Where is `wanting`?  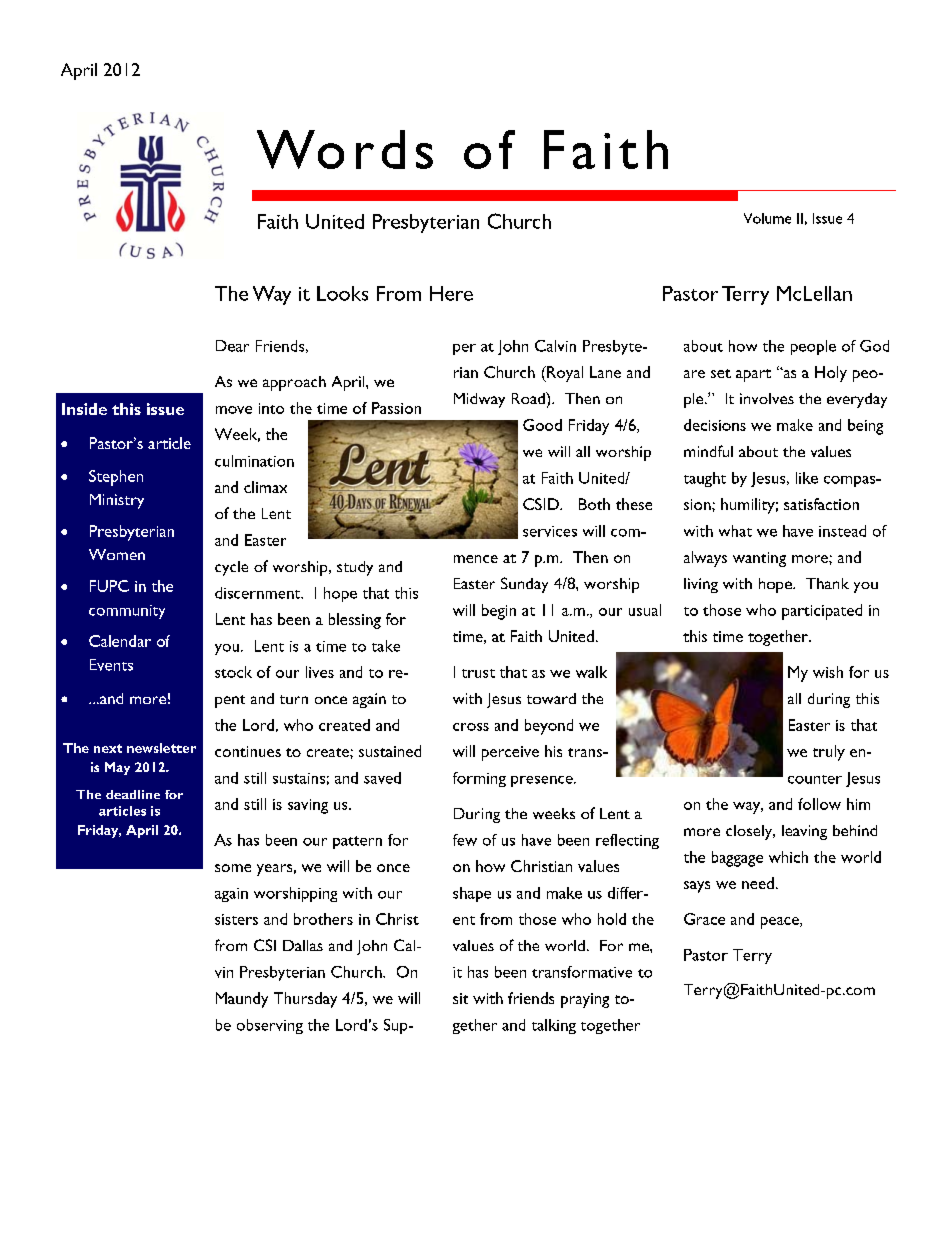
wanting is located at coordinates (759, 559).
